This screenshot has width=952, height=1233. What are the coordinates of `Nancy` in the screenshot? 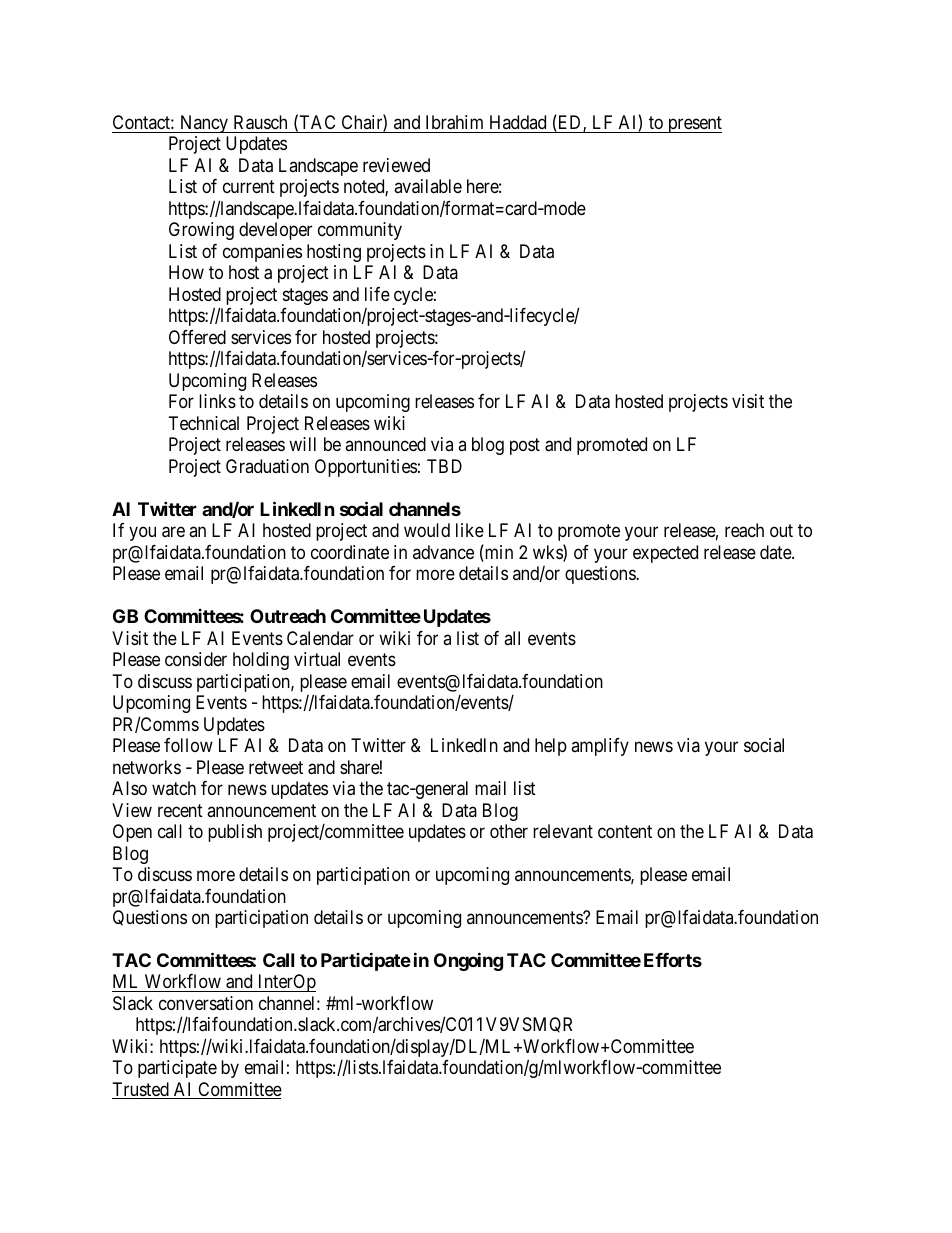 It's located at (204, 124).
